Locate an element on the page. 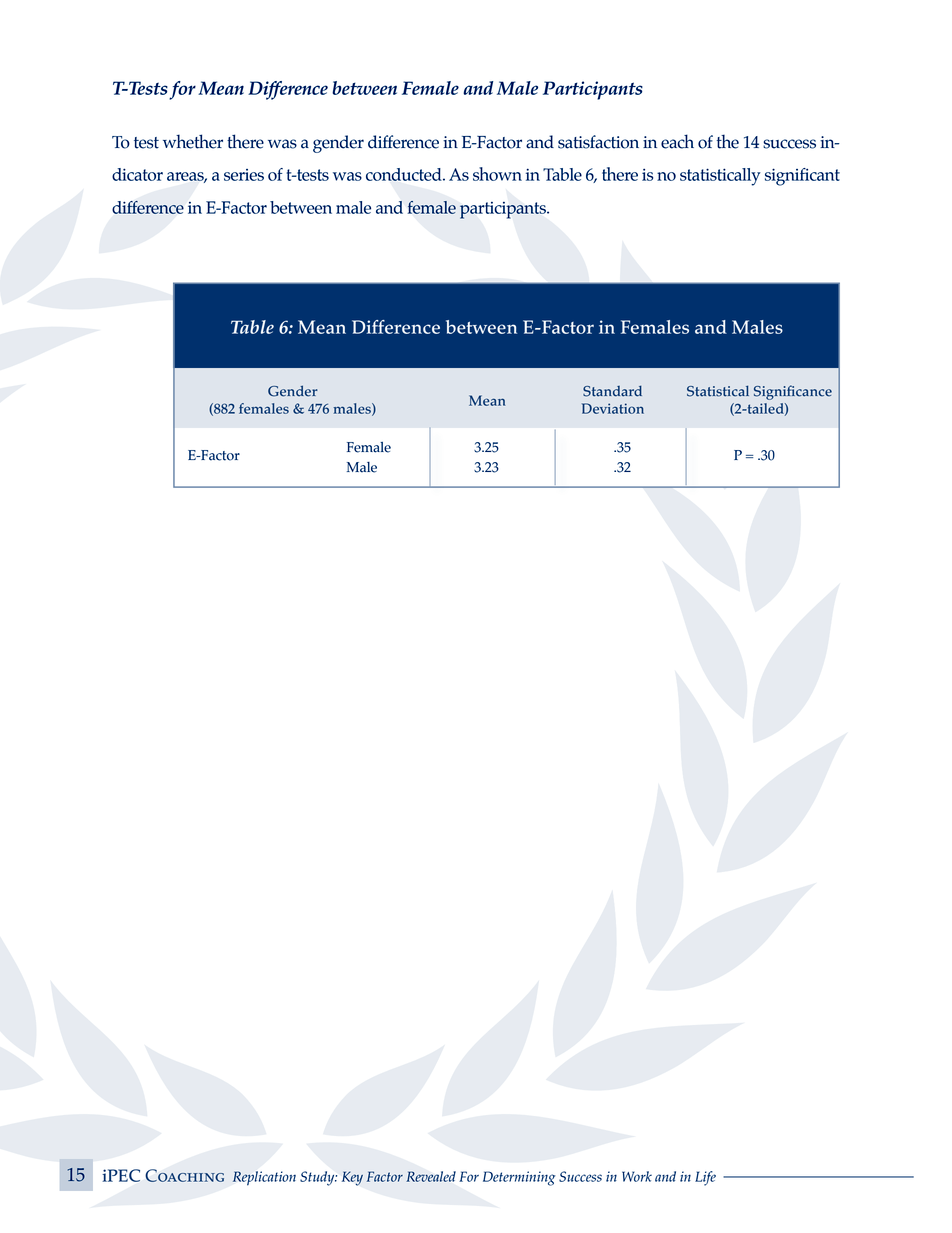 The image size is (952, 1233). series is located at coordinates (244, 175).
